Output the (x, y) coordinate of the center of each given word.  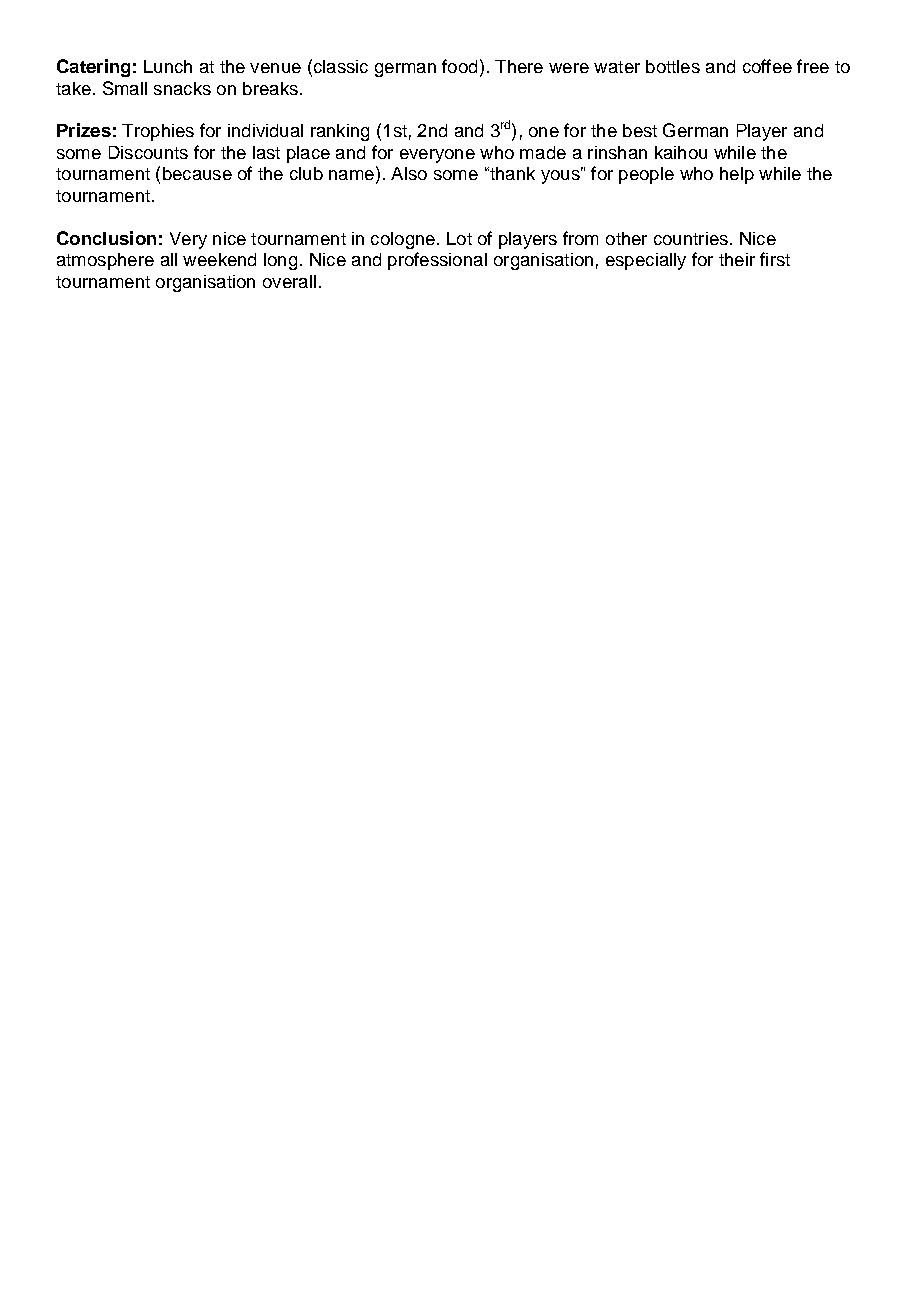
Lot (459, 238)
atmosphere (105, 261)
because (197, 173)
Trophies (158, 132)
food (459, 66)
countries (691, 238)
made (543, 152)
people (646, 175)
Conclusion (106, 238)
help (737, 175)
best (640, 130)
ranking (340, 132)
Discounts (148, 152)
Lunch (168, 66)
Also (409, 173)
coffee (767, 66)
